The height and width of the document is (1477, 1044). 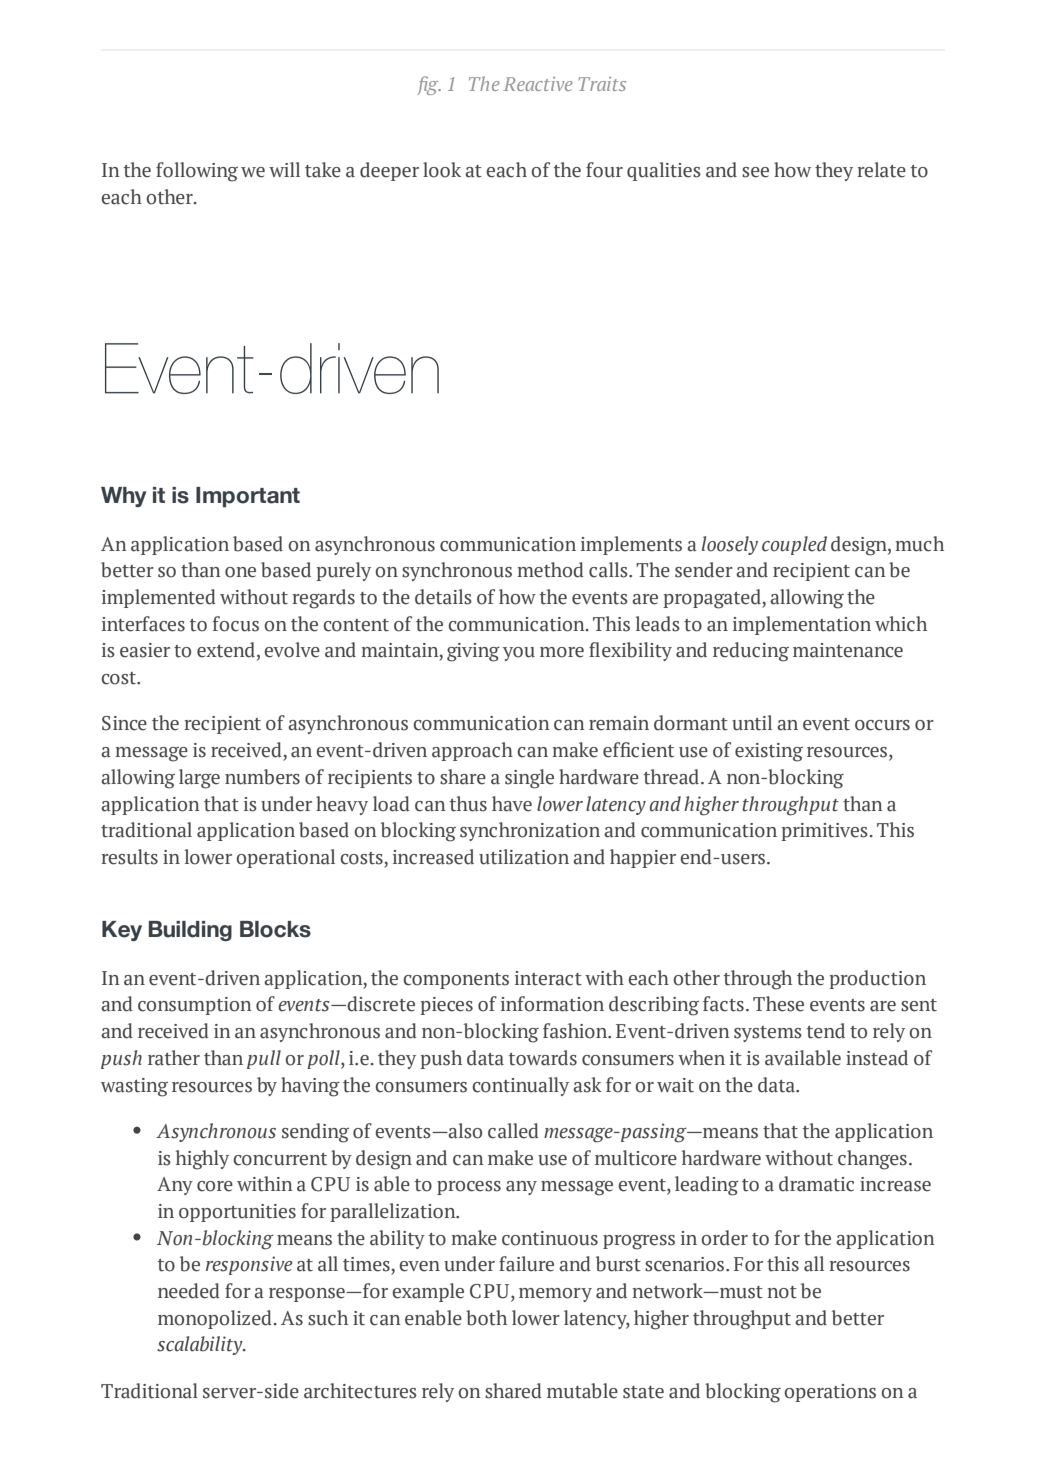 I want to click on following, so click(x=197, y=172).
